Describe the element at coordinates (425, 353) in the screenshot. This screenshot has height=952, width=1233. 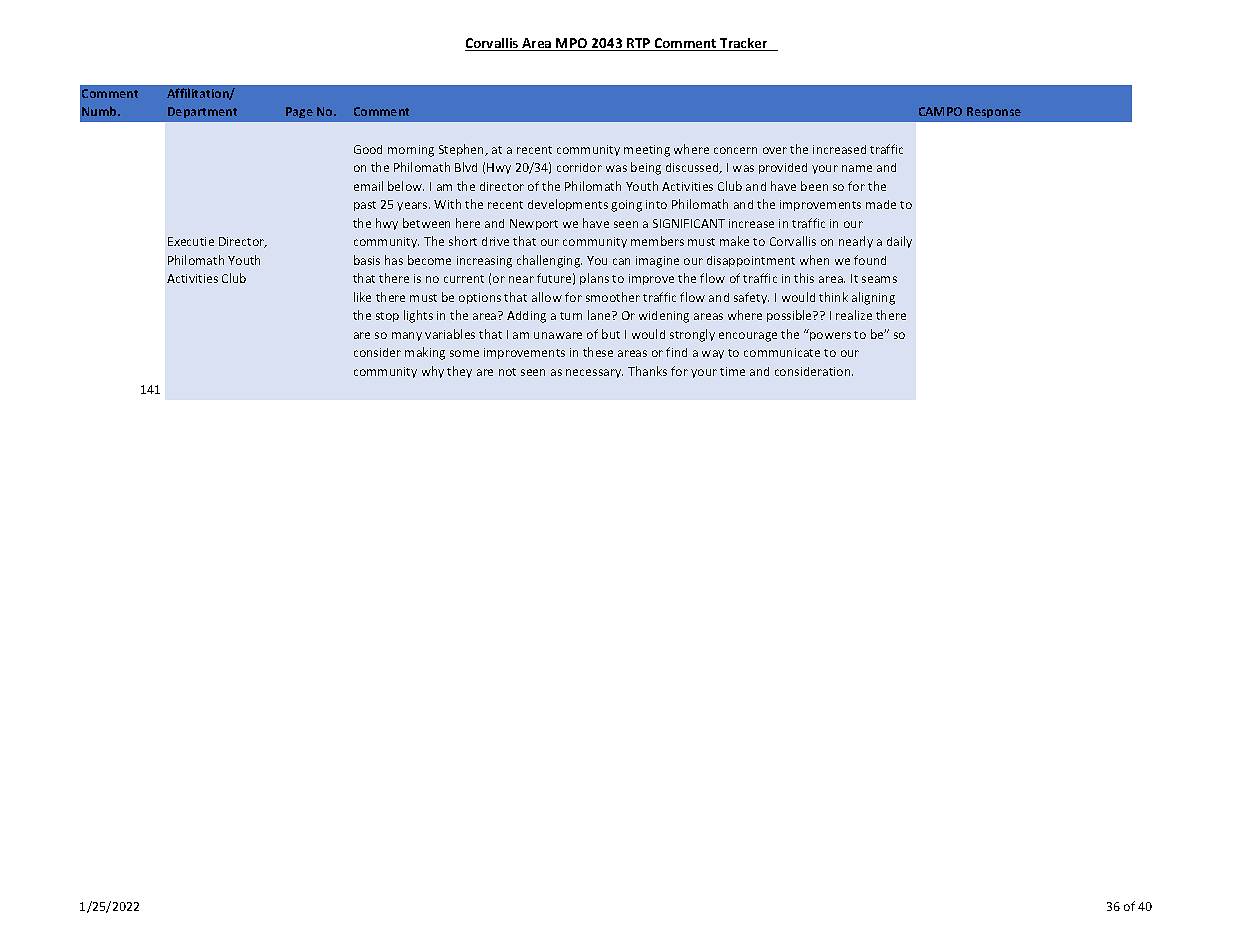
I see `making` at that location.
